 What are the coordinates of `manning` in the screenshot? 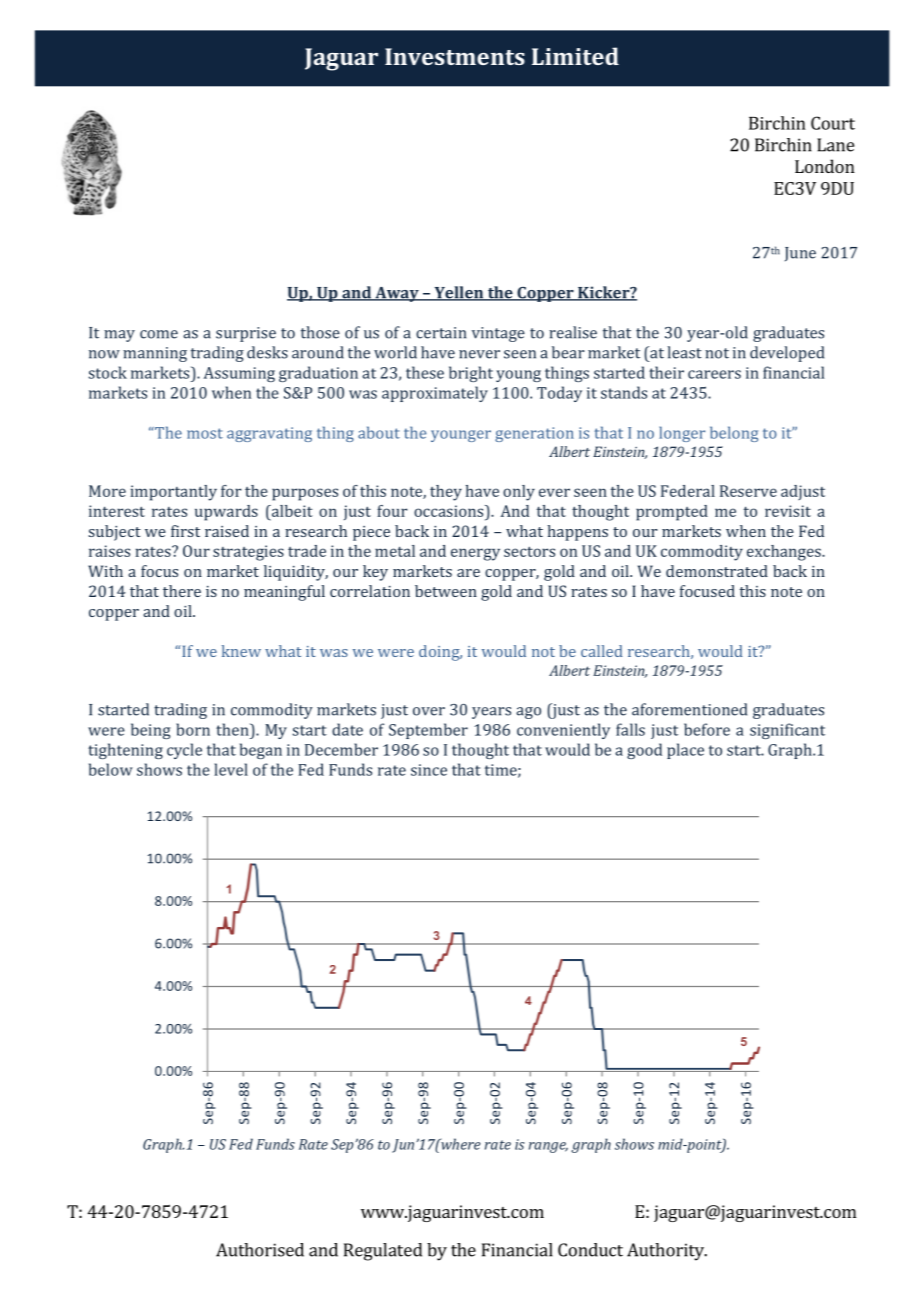 It's located at (155, 354).
